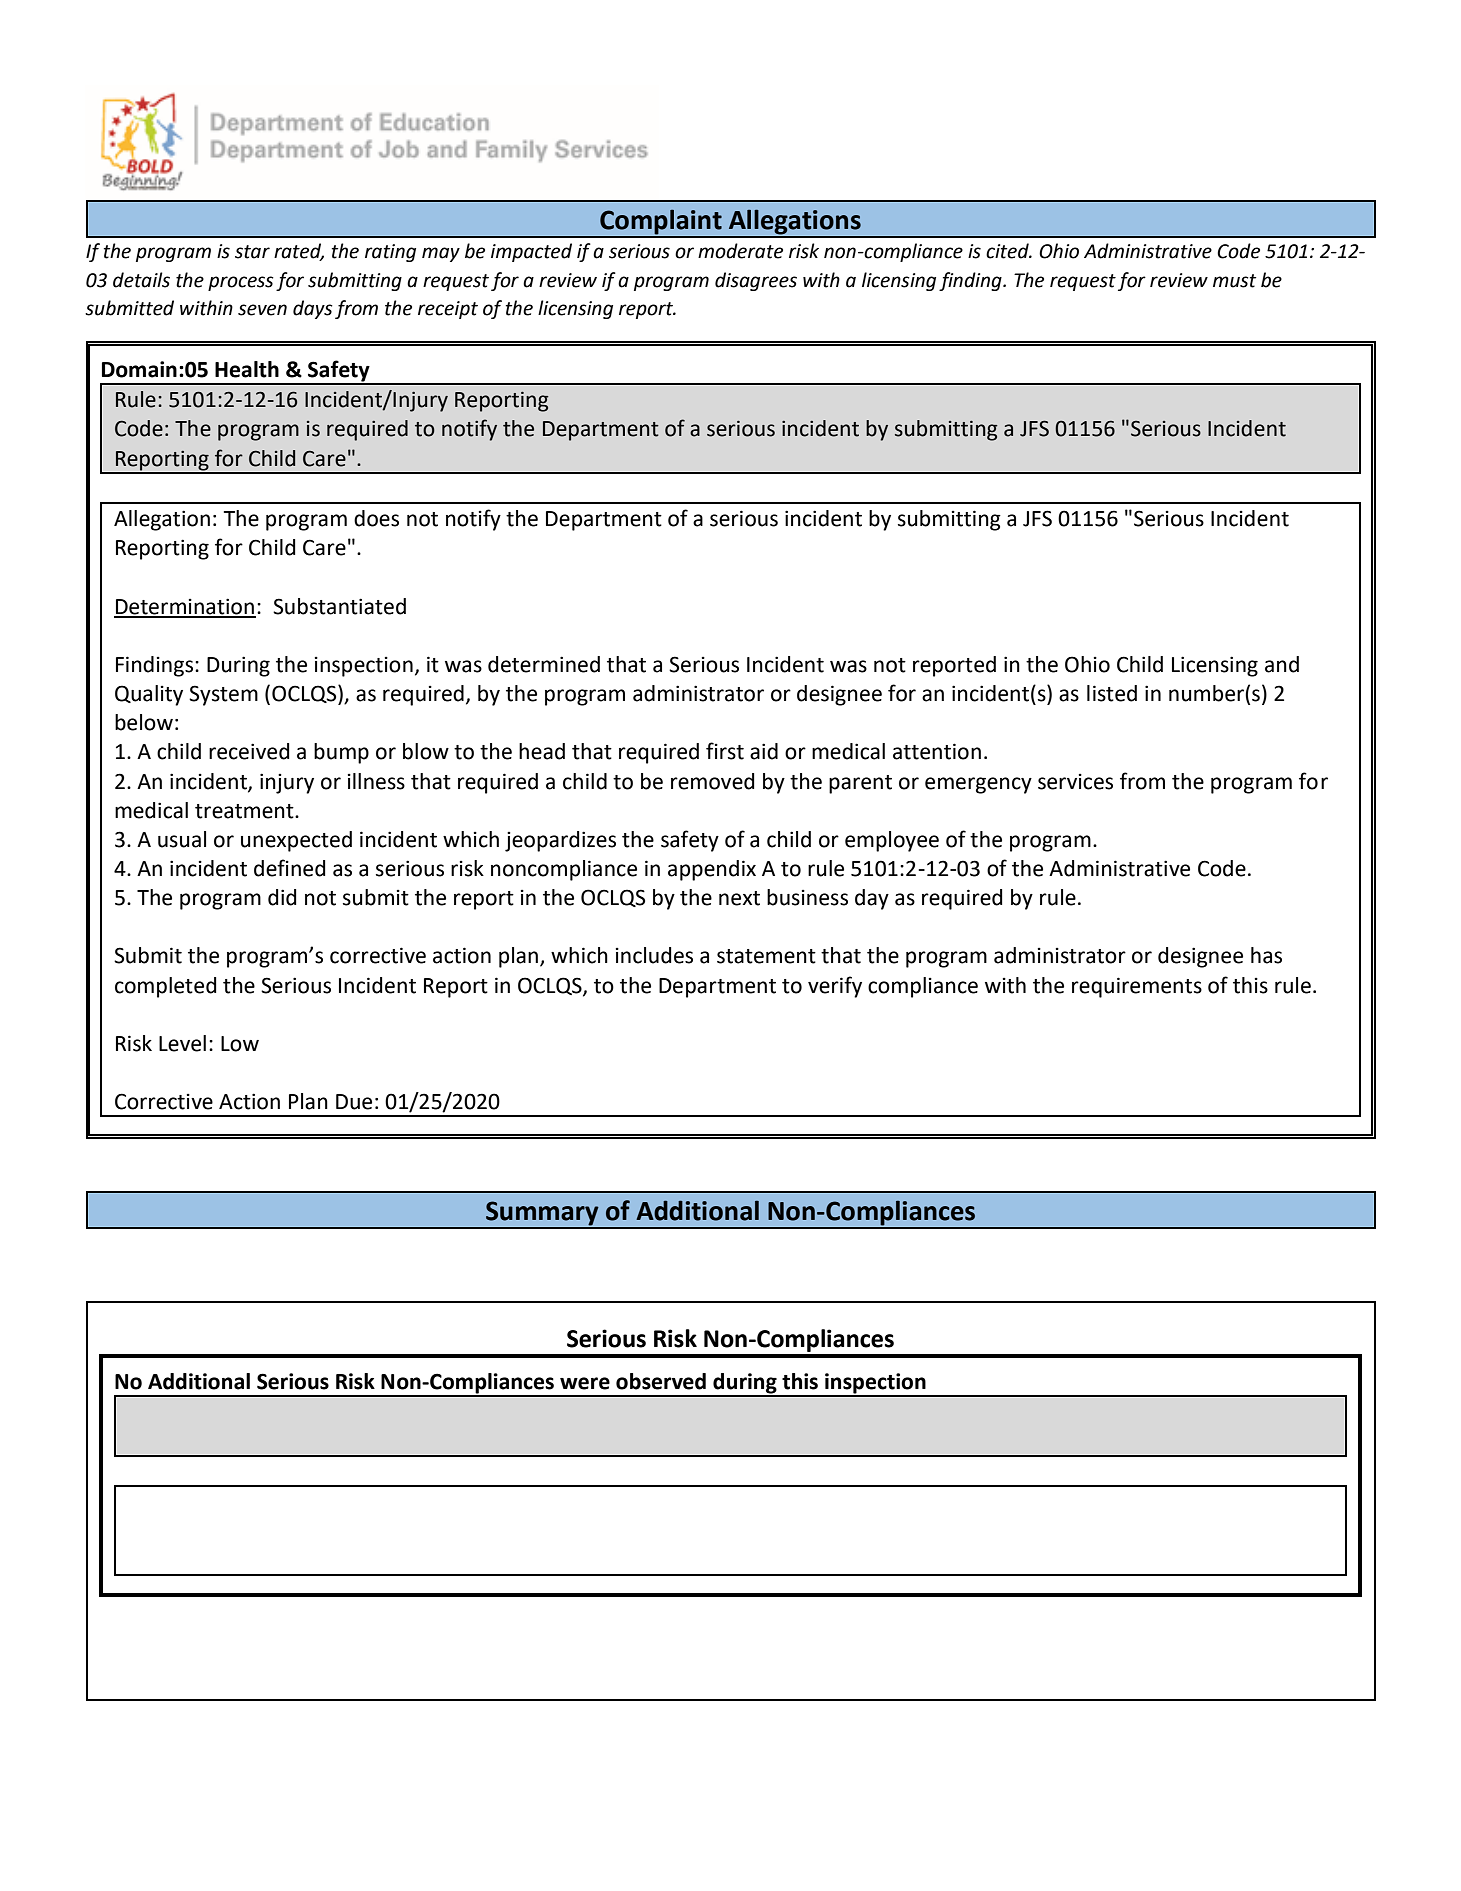 The image size is (1461, 1891). Describe the element at coordinates (756, 281) in the screenshot. I see `disagrees` at that location.
